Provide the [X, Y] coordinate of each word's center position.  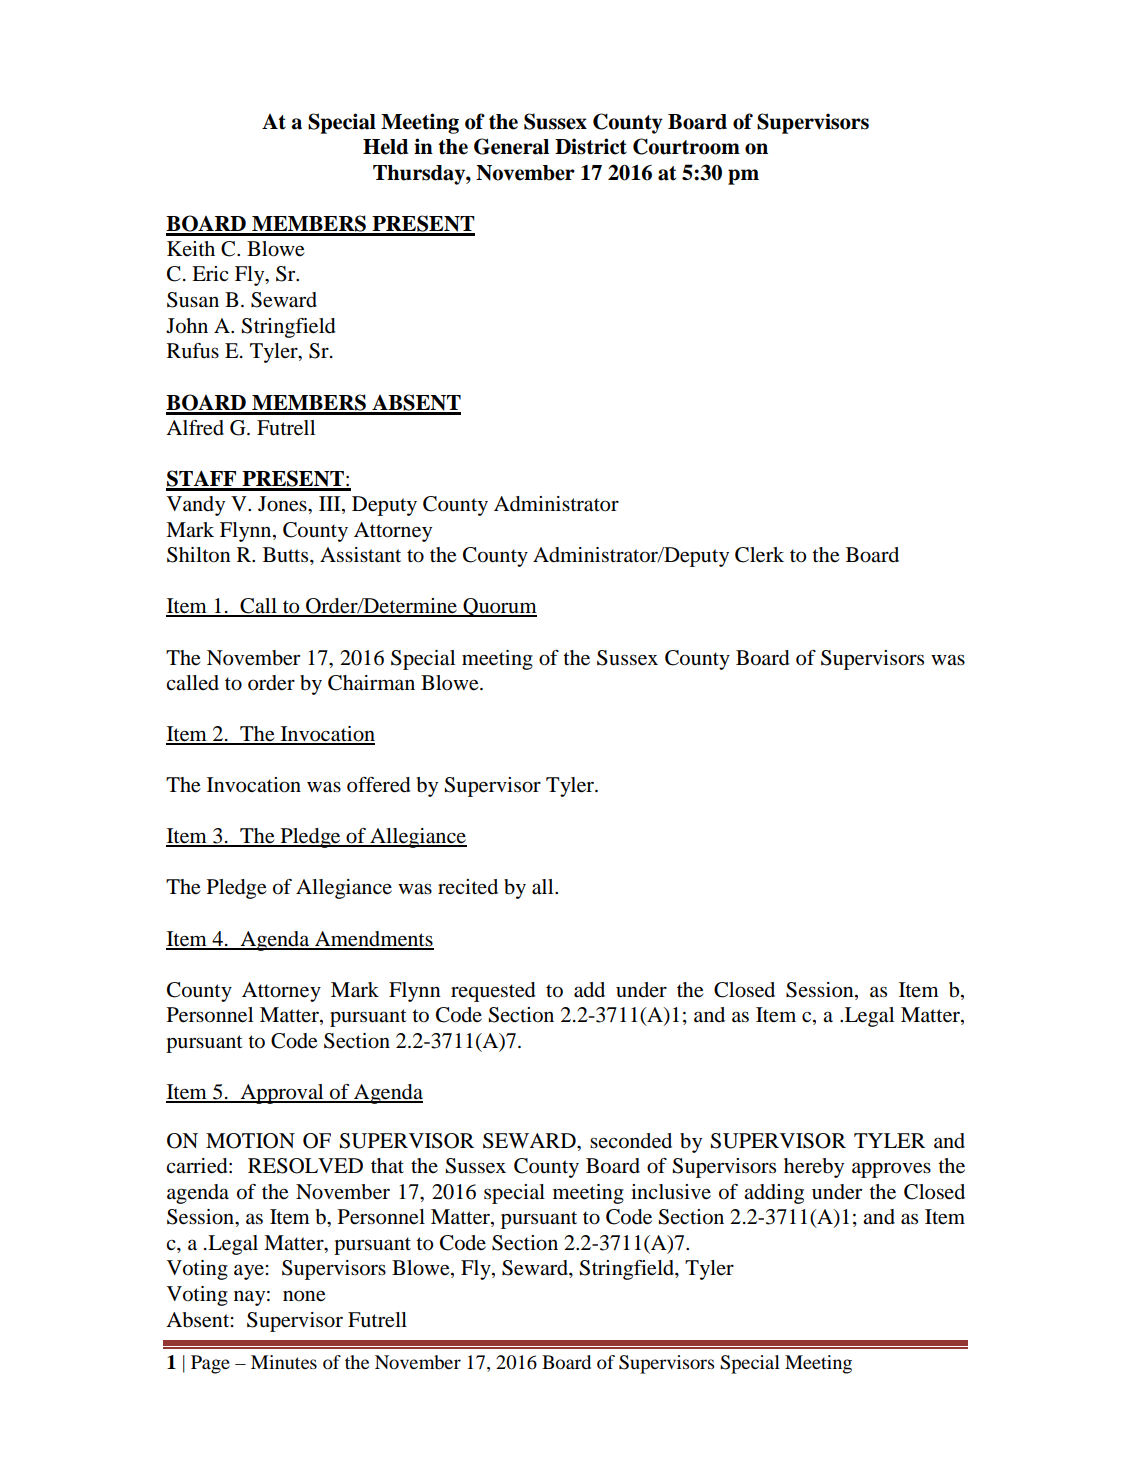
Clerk [759, 555]
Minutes [284, 1362]
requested [493, 992]
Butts [287, 555]
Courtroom [686, 146]
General [511, 146]
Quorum [499, 607]
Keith [191, 248]
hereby [814, 1168]
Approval [282, 1094]
